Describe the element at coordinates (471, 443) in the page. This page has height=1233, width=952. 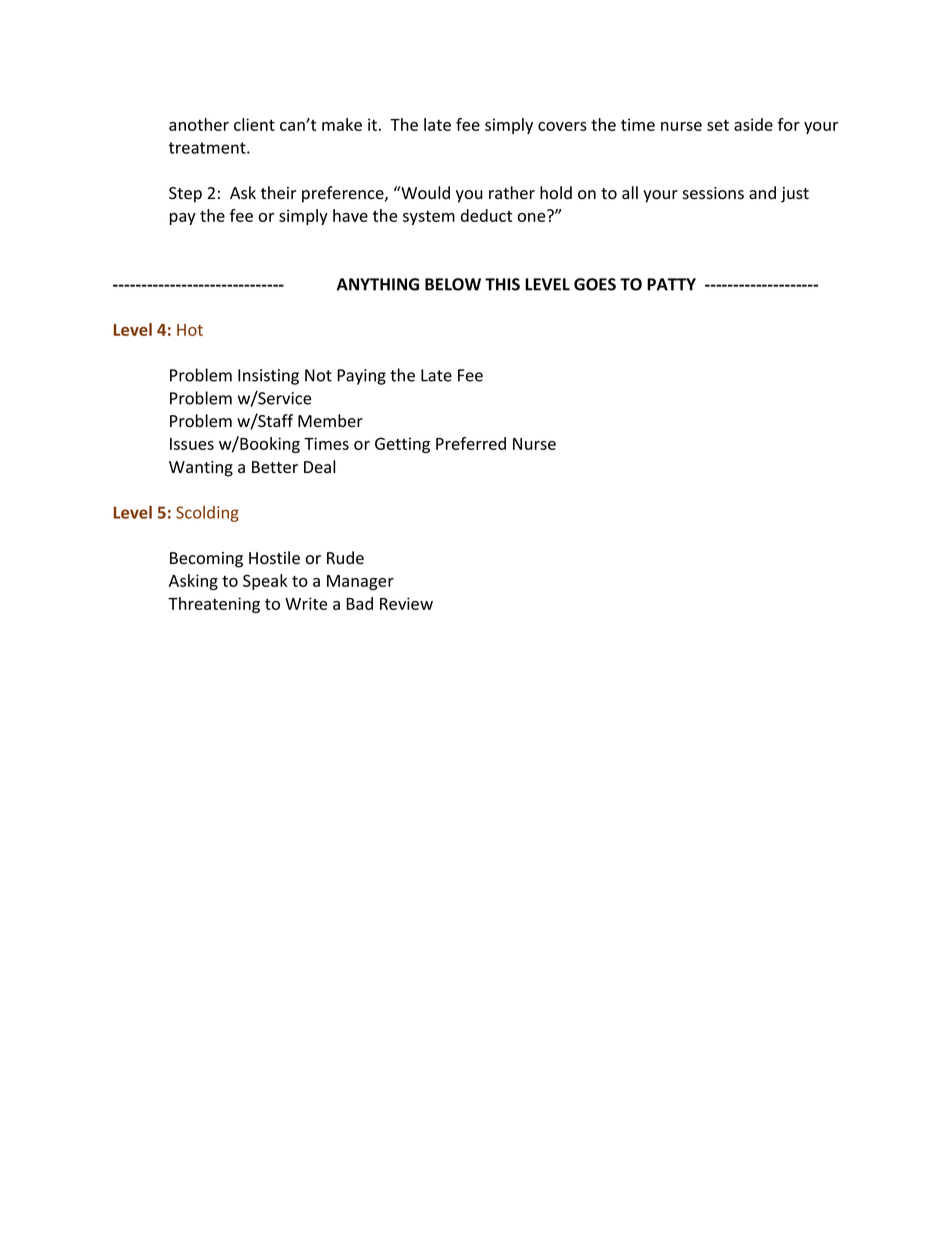
I see `Preferred` at that location.
